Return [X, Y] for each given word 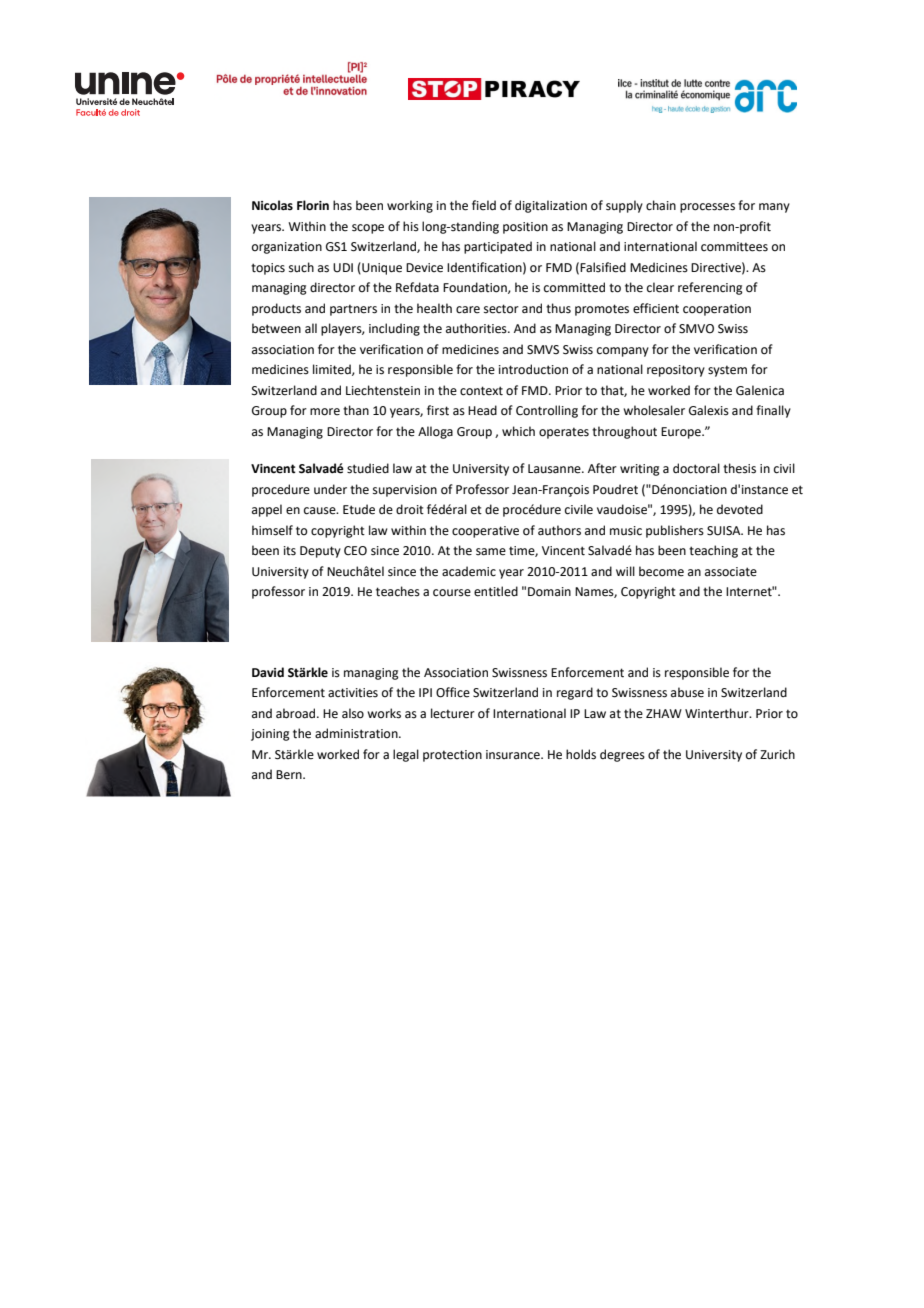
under [330, 489]
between [276, 328]
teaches [398, 591]
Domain [549, 592]
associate [731, 572]
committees [734, 247]
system [727, 371]
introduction [533, 369]
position [525, 228]
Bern [290, 775]
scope [368, 229]
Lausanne [555, 469]
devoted [740, 509]
